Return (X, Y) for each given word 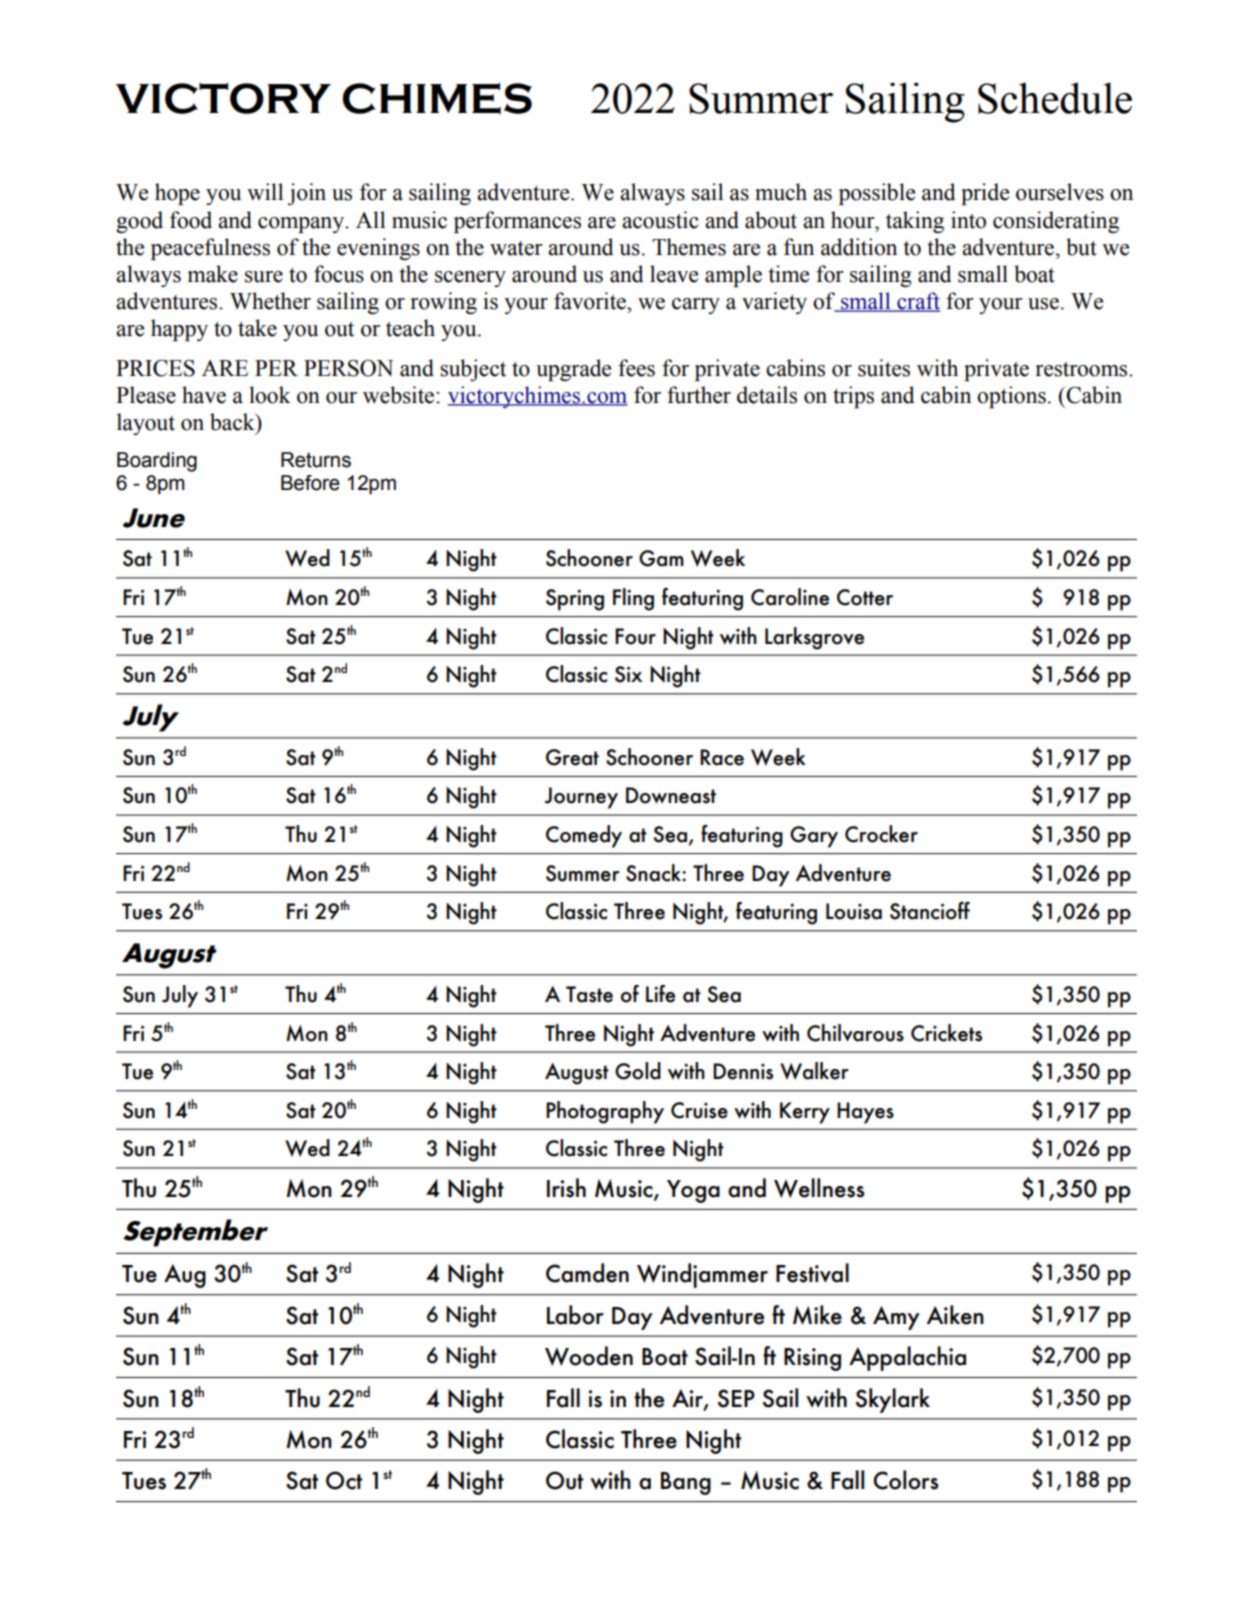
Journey (581, 798)
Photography (605, 1112)
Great (572, 757)
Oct (344, 1480)
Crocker (881, 834)
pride (985, 194)
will (265, 191)
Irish (566, 1188)
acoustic (660, 220)
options (1011, 397)
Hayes (865, 1113)
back (233, 422)
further (699, 395)
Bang (686, 1483)
